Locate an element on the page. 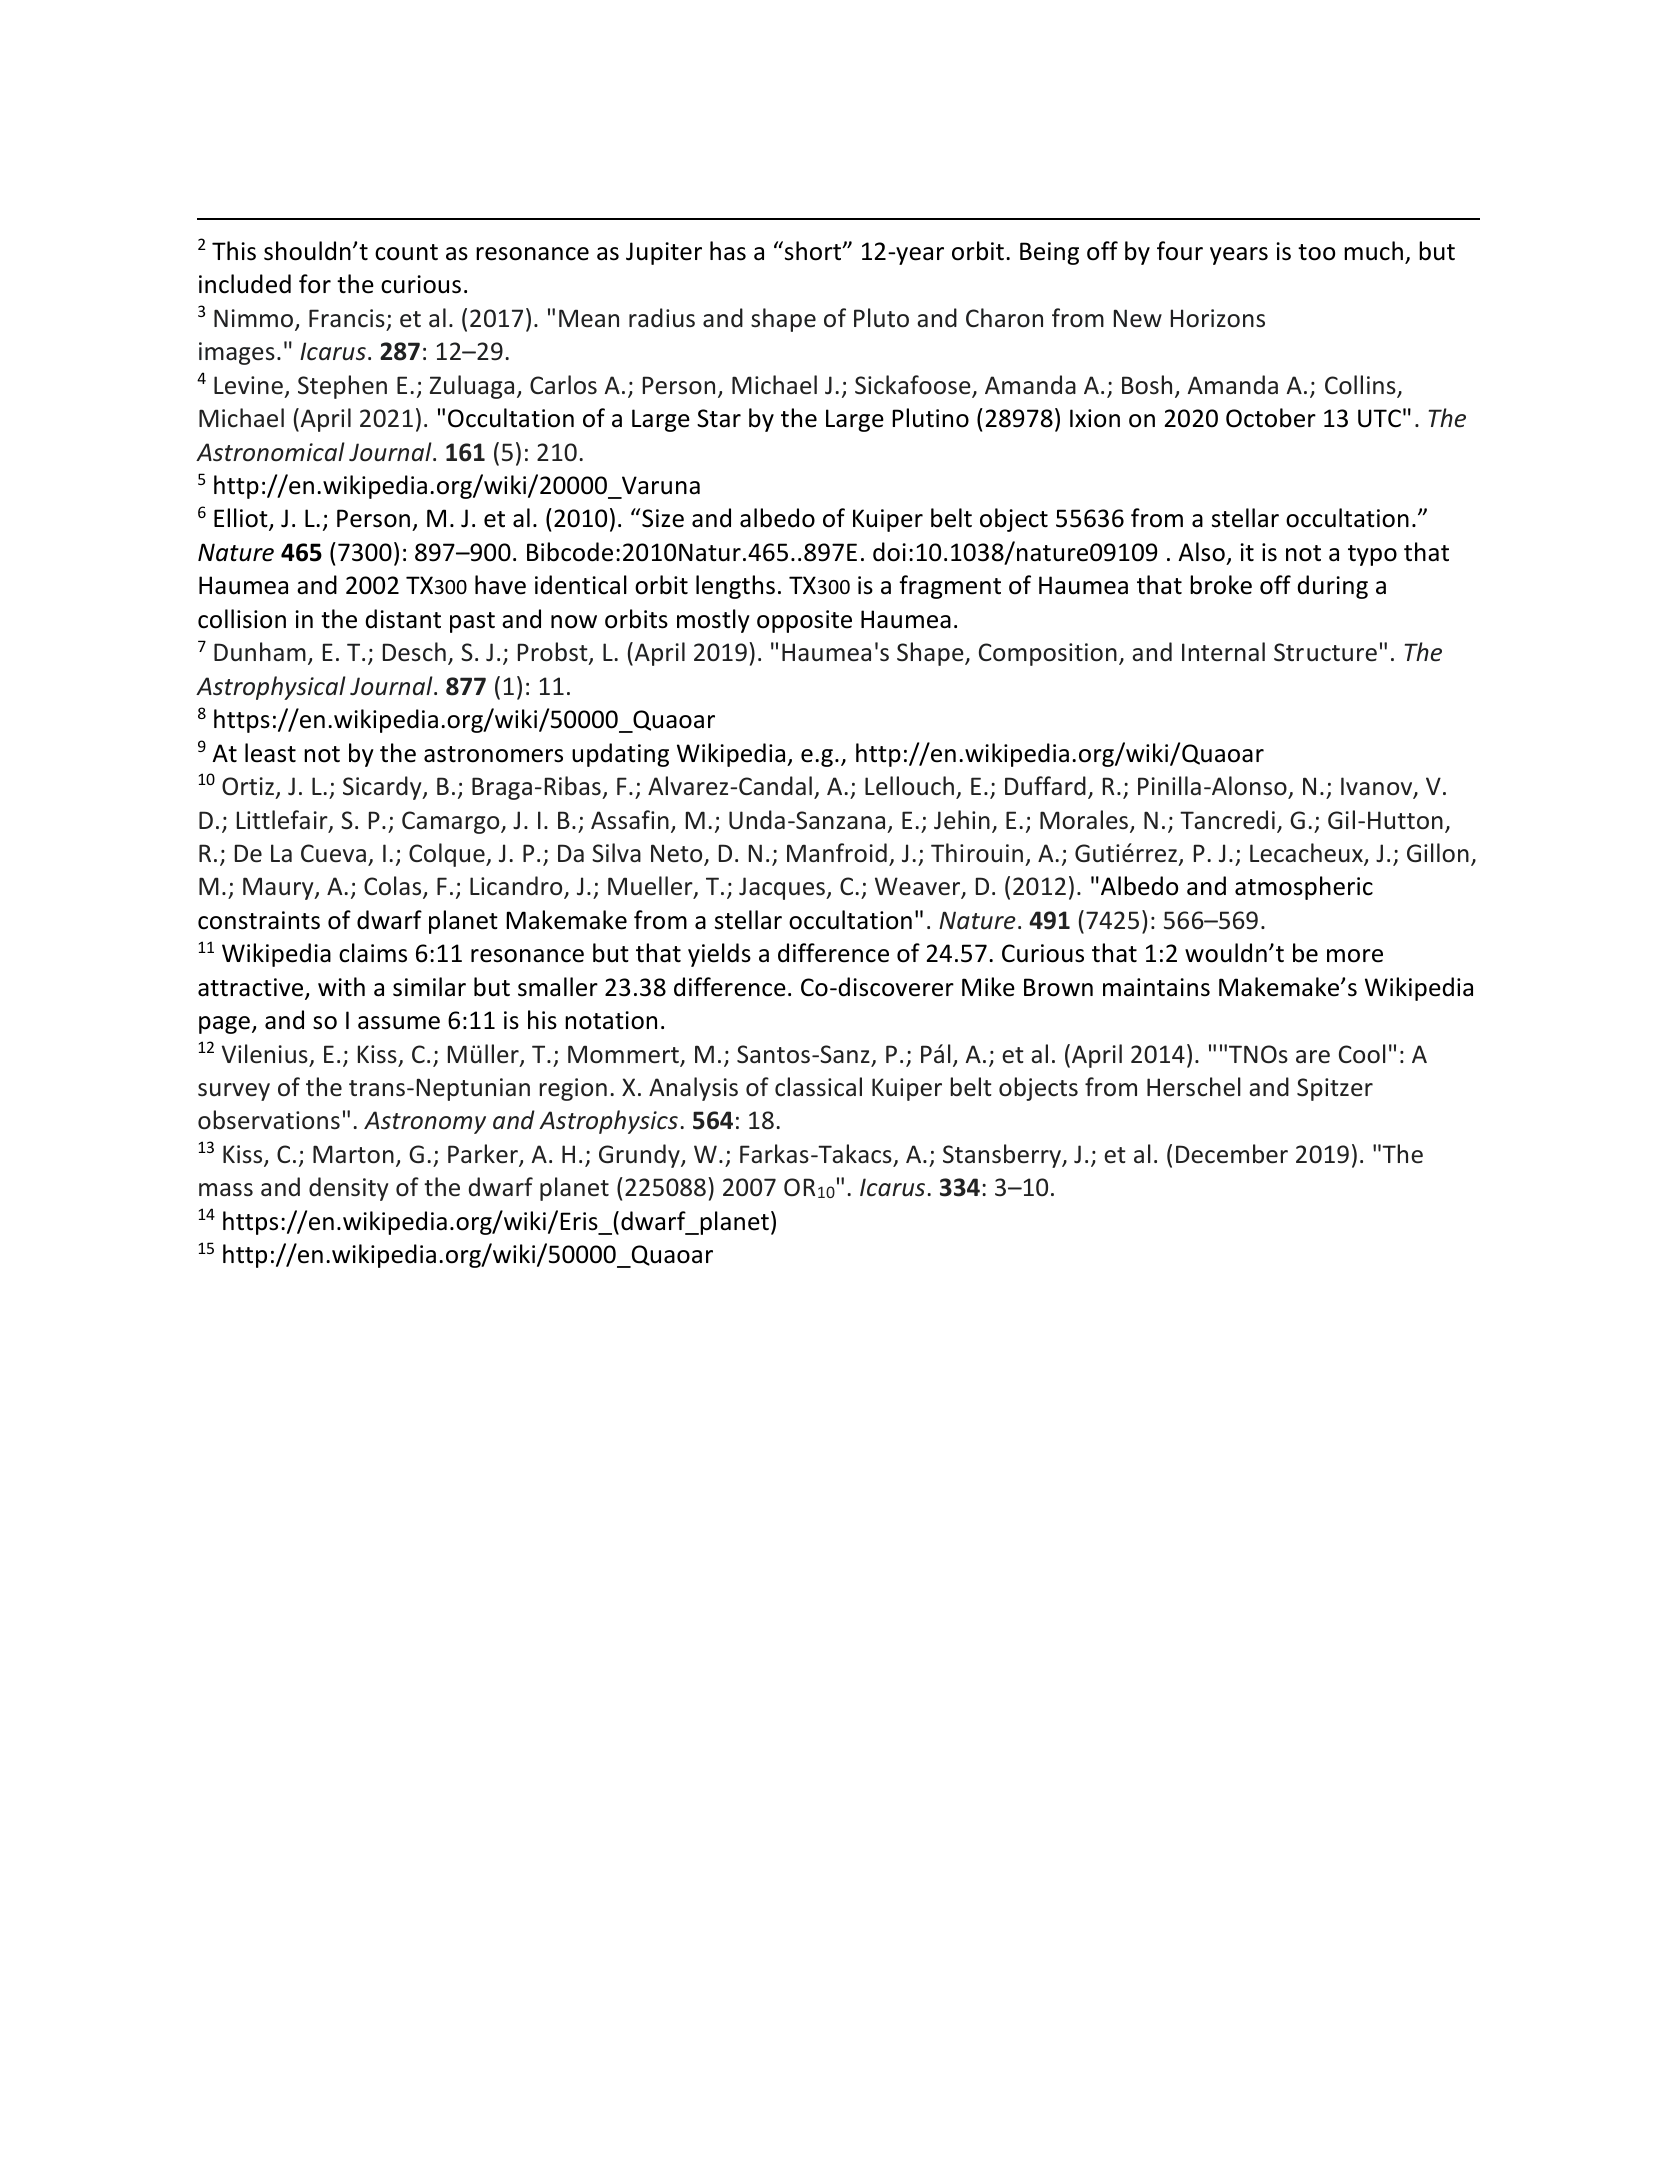 The image size is (1677, 2170). Jacques is located at coordinates (783, 888).
